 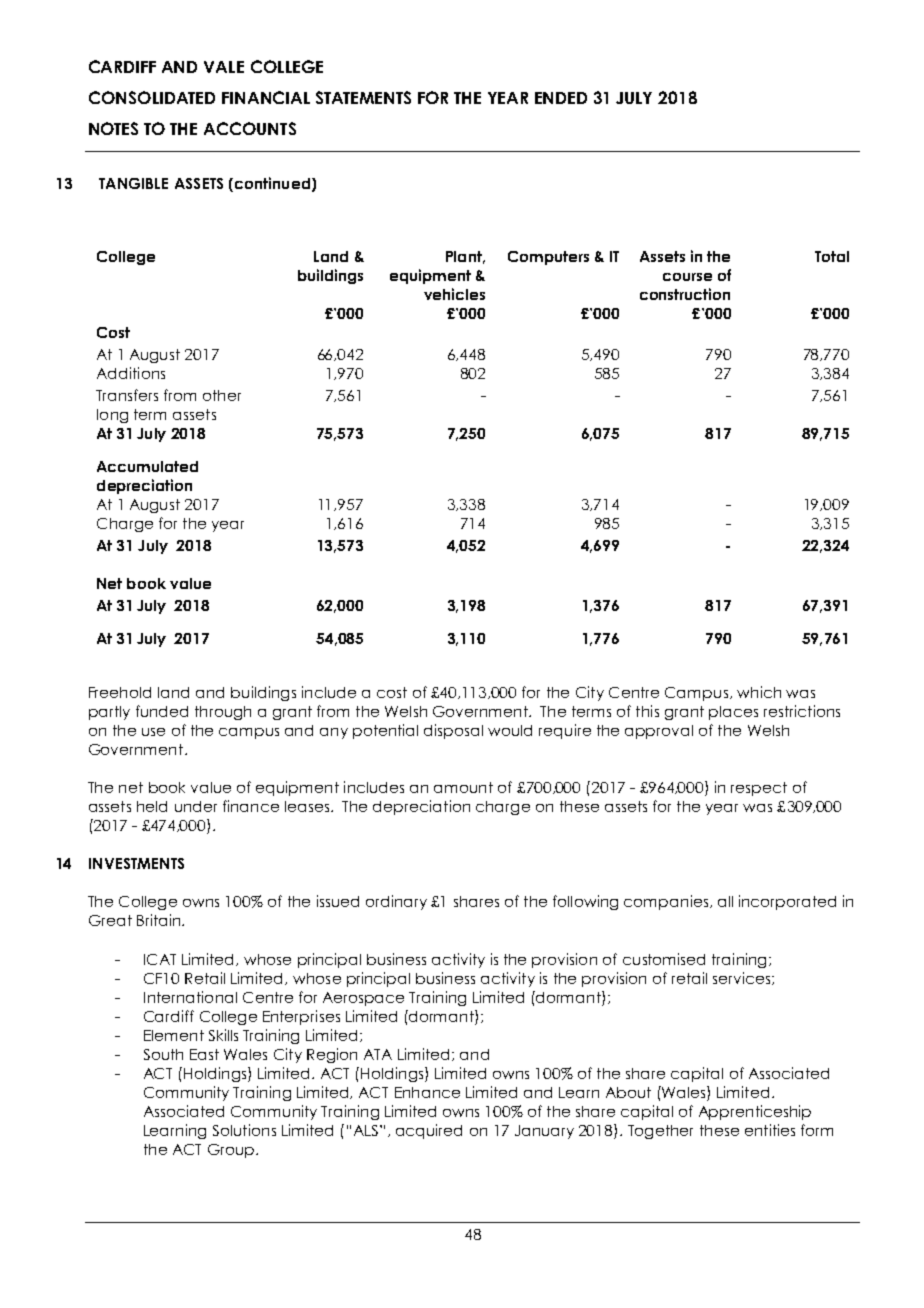 I want to click on Freehold, so click(x=120, y=692).
